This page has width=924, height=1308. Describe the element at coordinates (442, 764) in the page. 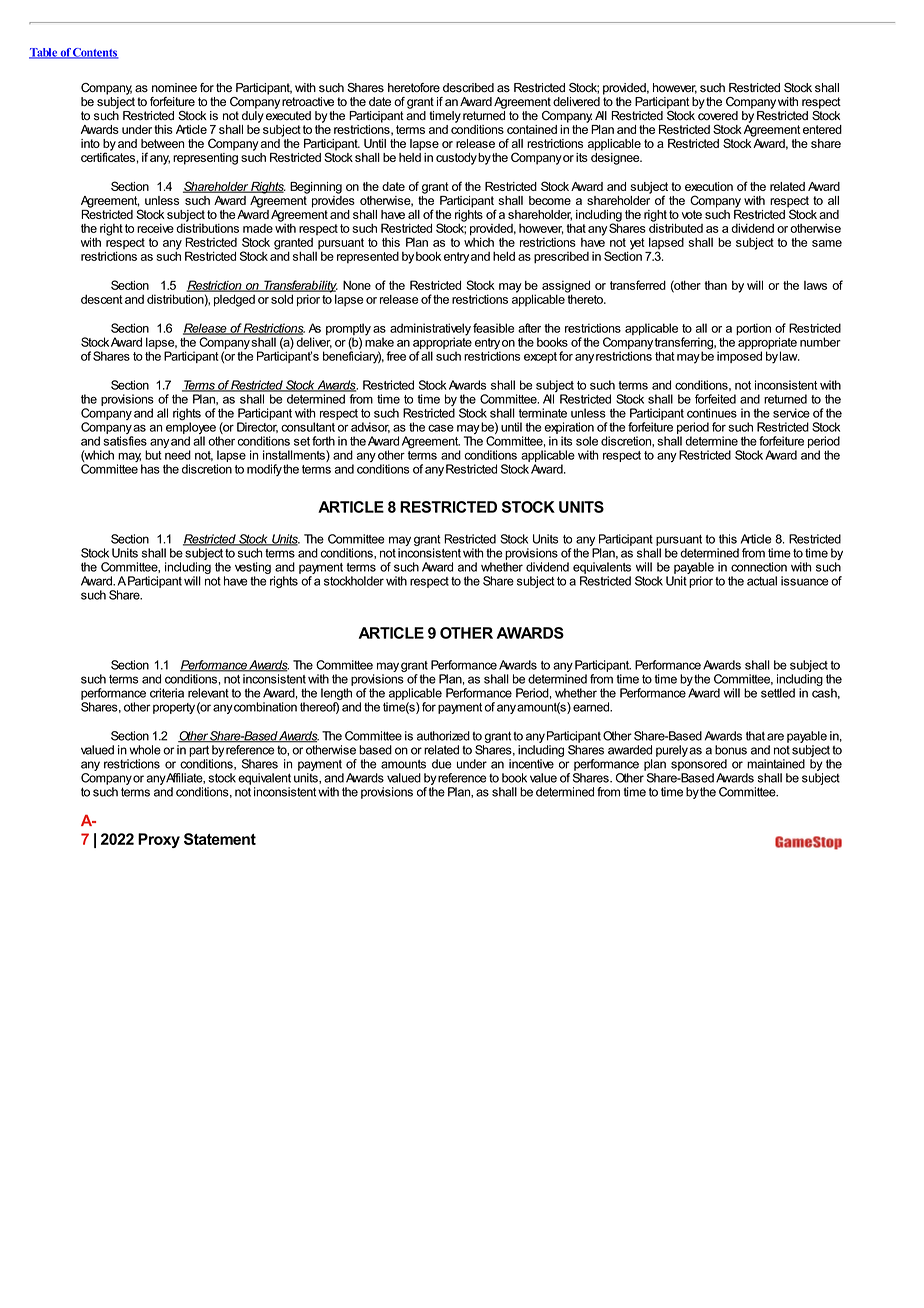

I see `due` at that location.
